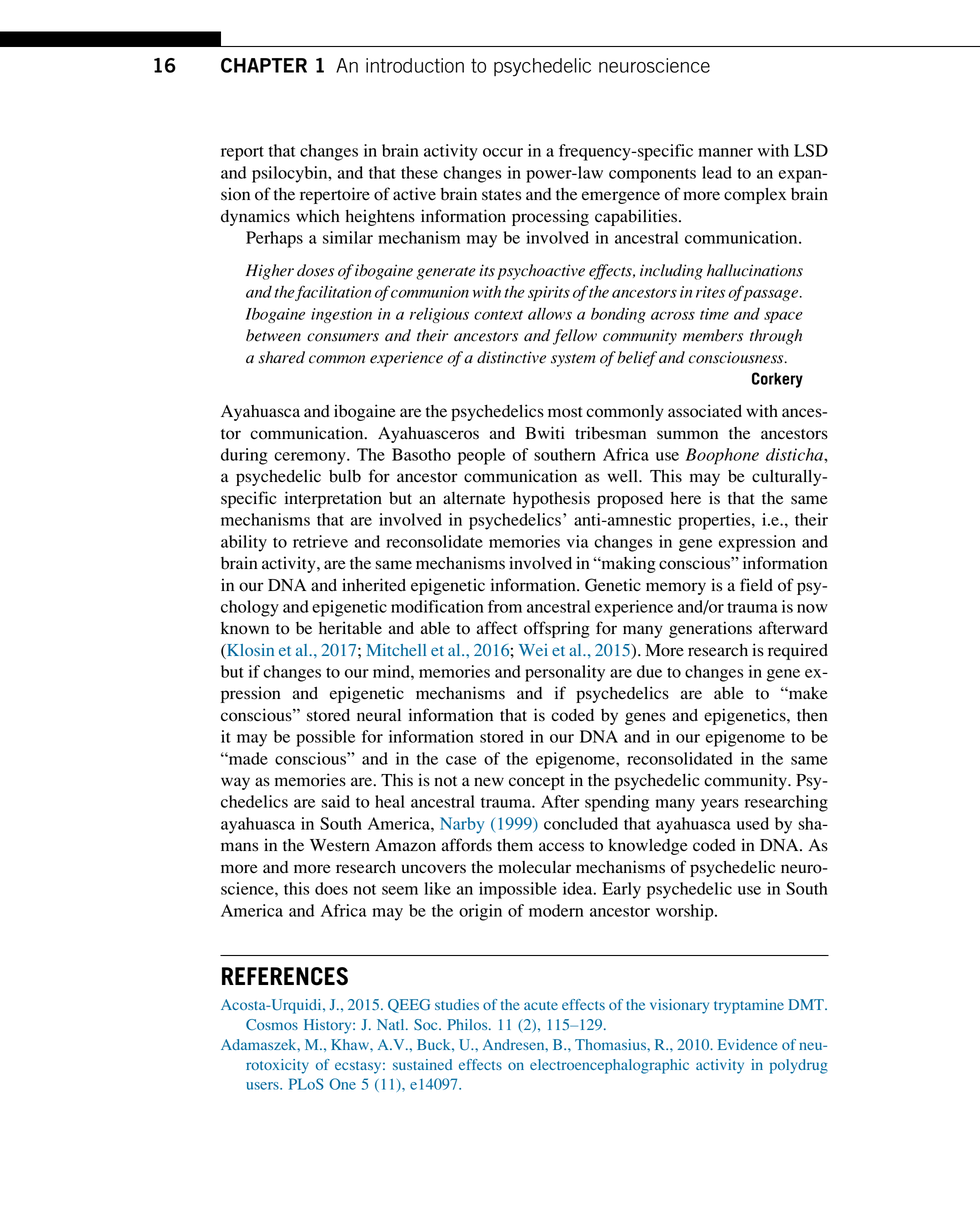 The width and height of the screenshot is (980, 1209). I want to click on doses, so click(315, 270).
